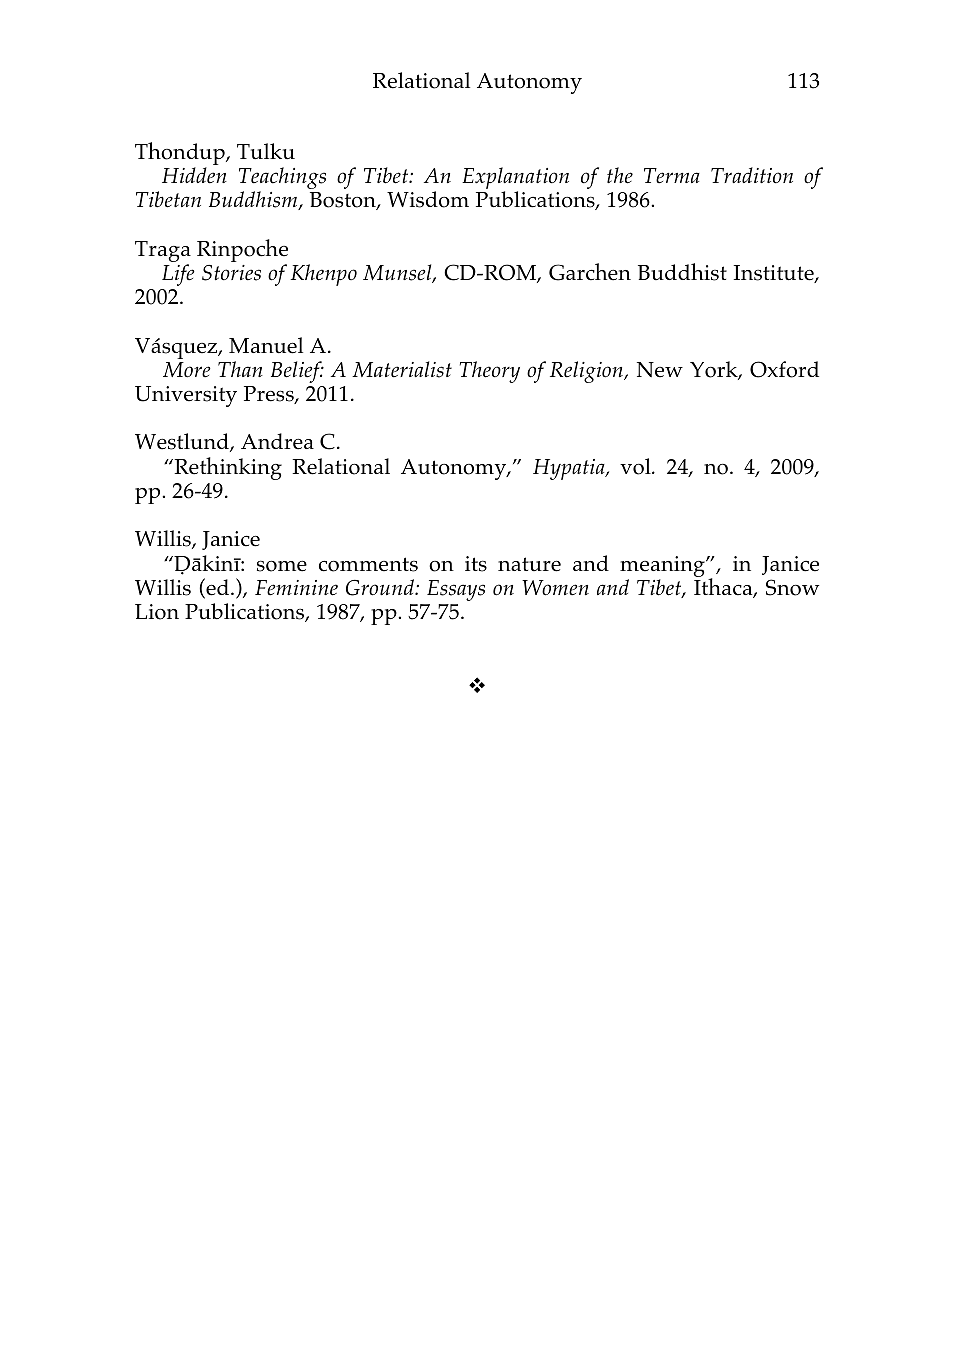 Image resolution: width=964 pixels, height=1361 pixels. What do you see at coordinates (515, 179) in the document?
I see `Explanation` at bounding box center [515, 179].
